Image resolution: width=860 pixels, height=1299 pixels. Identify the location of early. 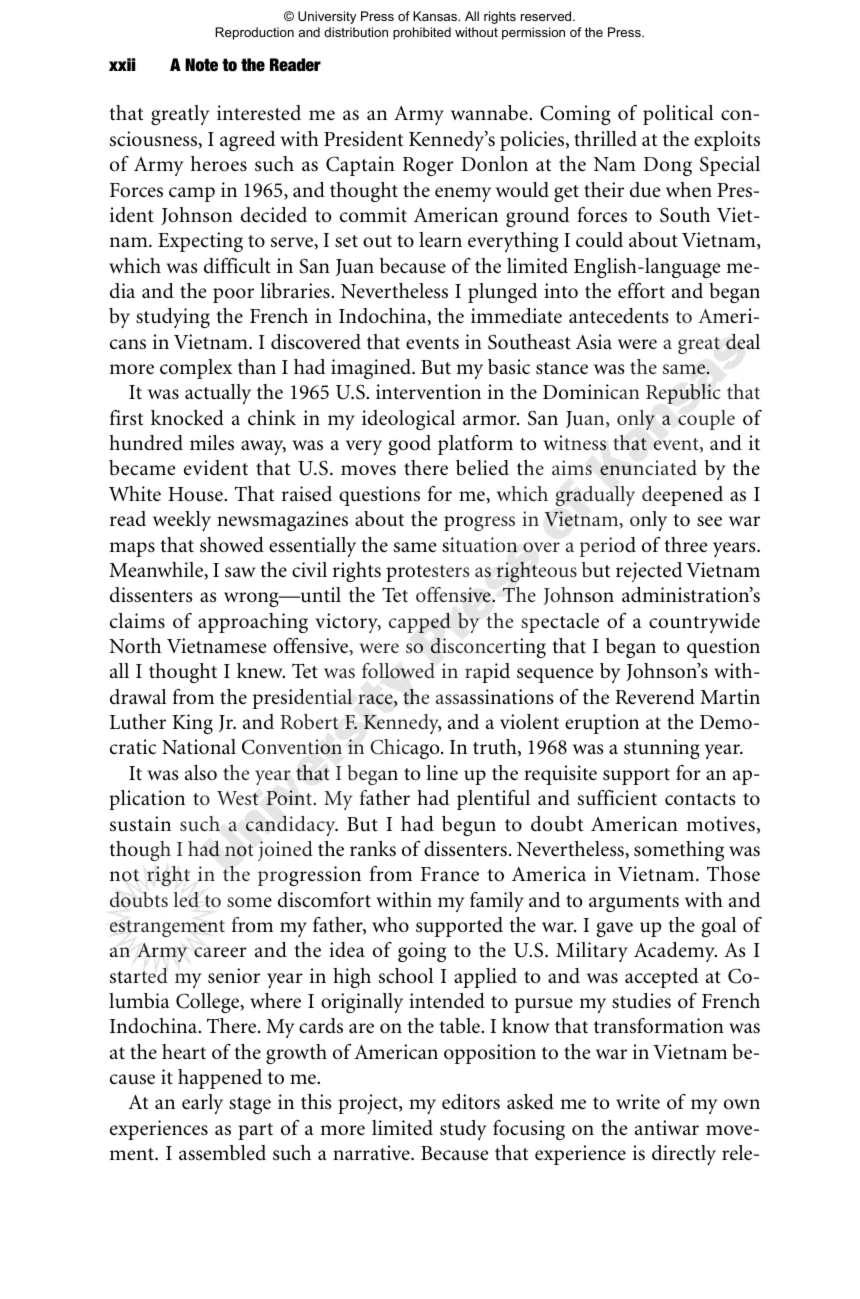
(202, 1104).
